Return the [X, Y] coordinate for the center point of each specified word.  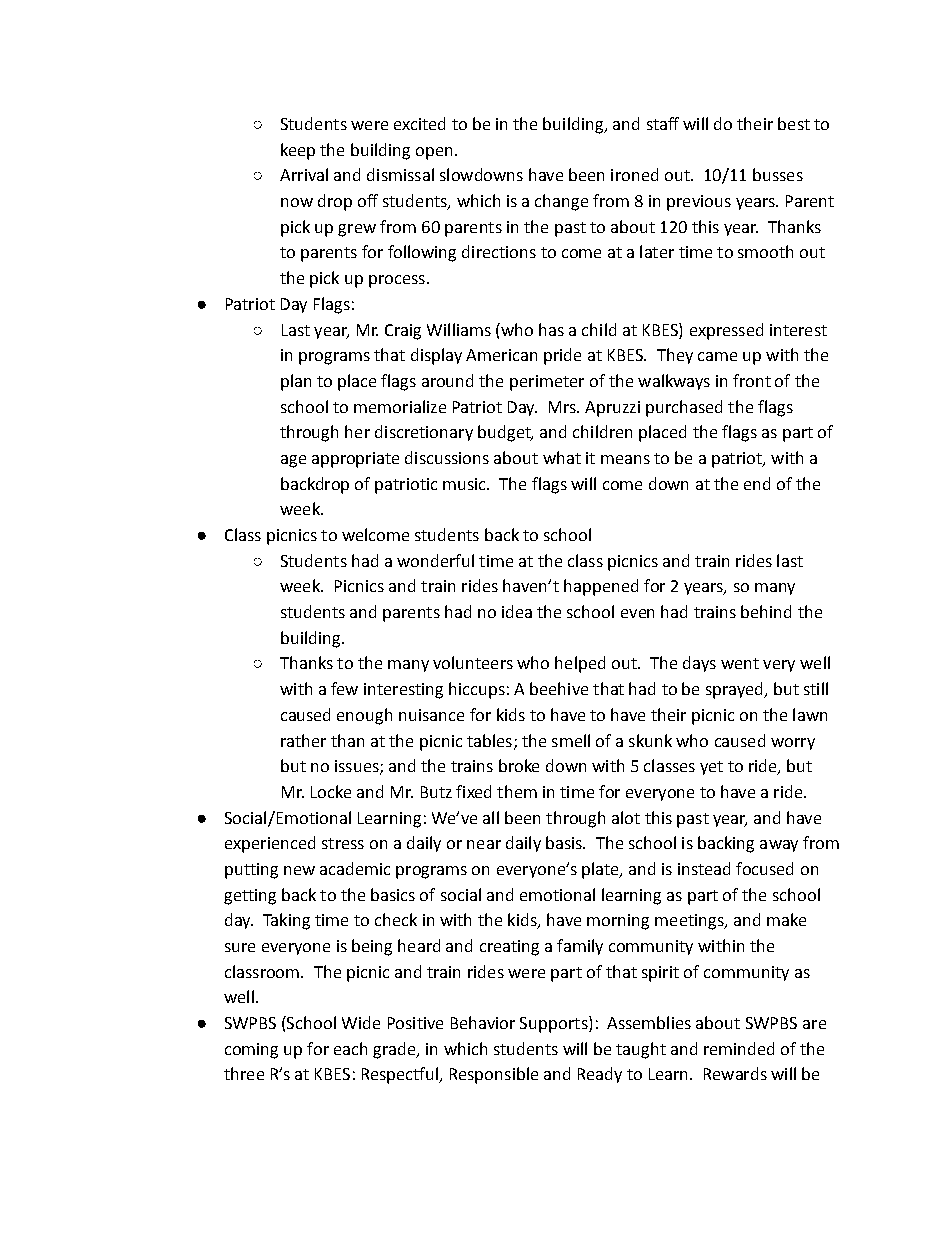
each [350, 1048]
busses [778, 174]
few [344, 688]
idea [517, 611]
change [561, 202]
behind [766, 611]
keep [298, 151]
